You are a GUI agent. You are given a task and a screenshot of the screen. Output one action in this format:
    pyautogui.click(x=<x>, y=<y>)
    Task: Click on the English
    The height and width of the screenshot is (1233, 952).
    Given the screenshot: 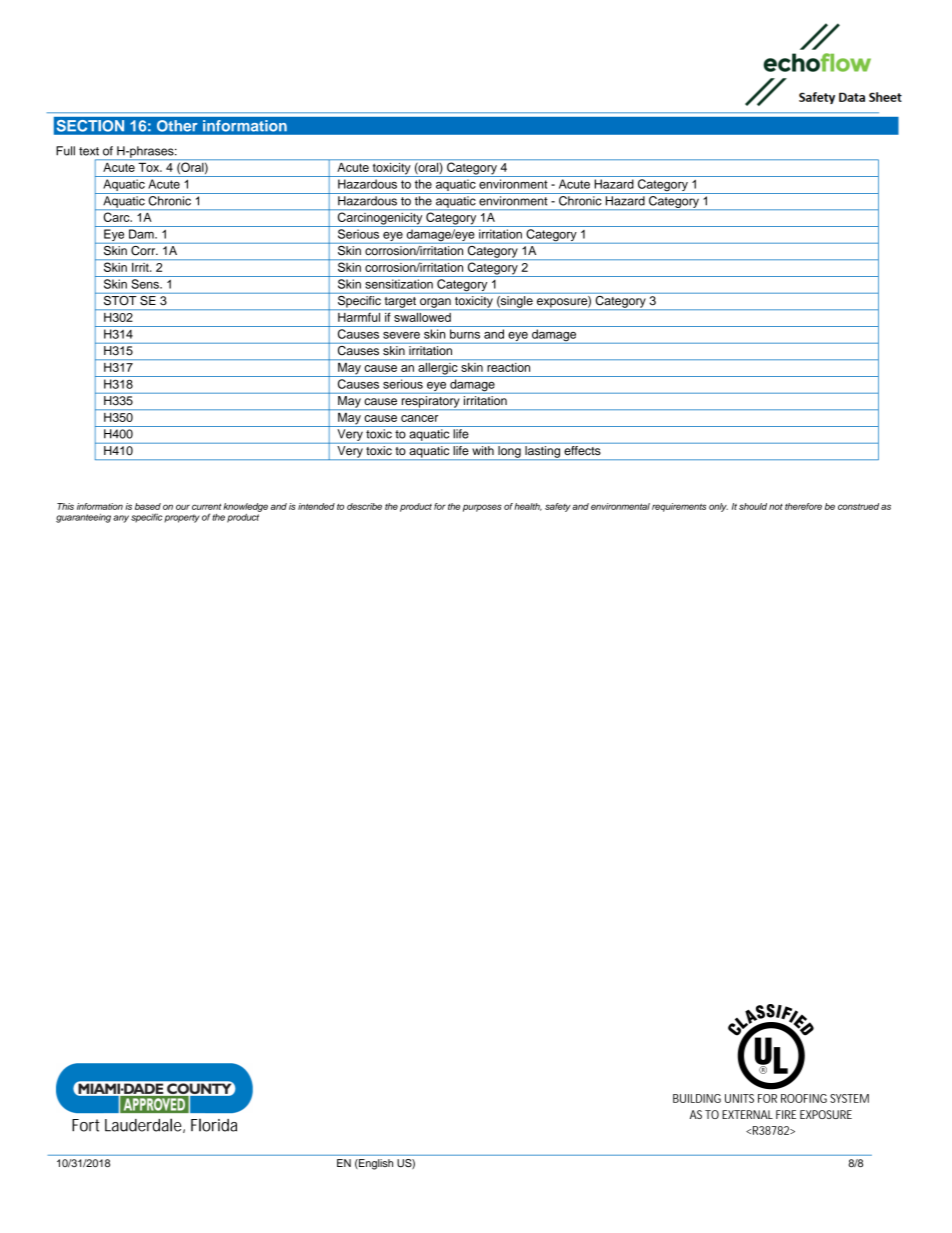 What is the action you would take?
    pyautogui.click(x=375, y=1164)
